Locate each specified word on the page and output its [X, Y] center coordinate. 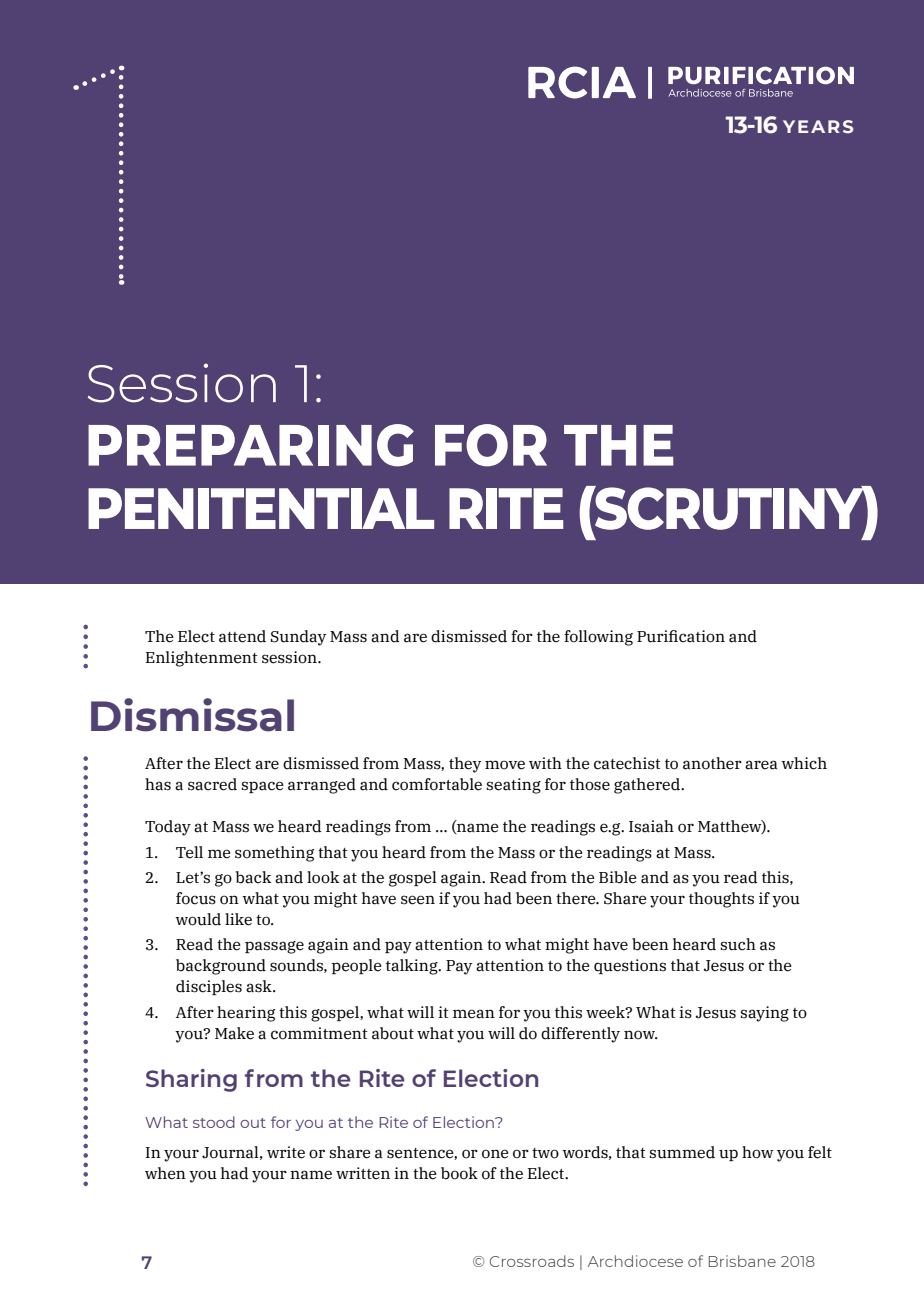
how [758, 1152]
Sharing [191, 1080]
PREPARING [251, 445]
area [761, 765]
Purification [681, 636]
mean [474, 1014]
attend [242, 636]
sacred [212, 784]
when [165, 1173]
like [238, 919]
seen [418, 900]
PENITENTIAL [261, 508]
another [712, 763]
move [505, 765]
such [738, 944]
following [598, 638]
